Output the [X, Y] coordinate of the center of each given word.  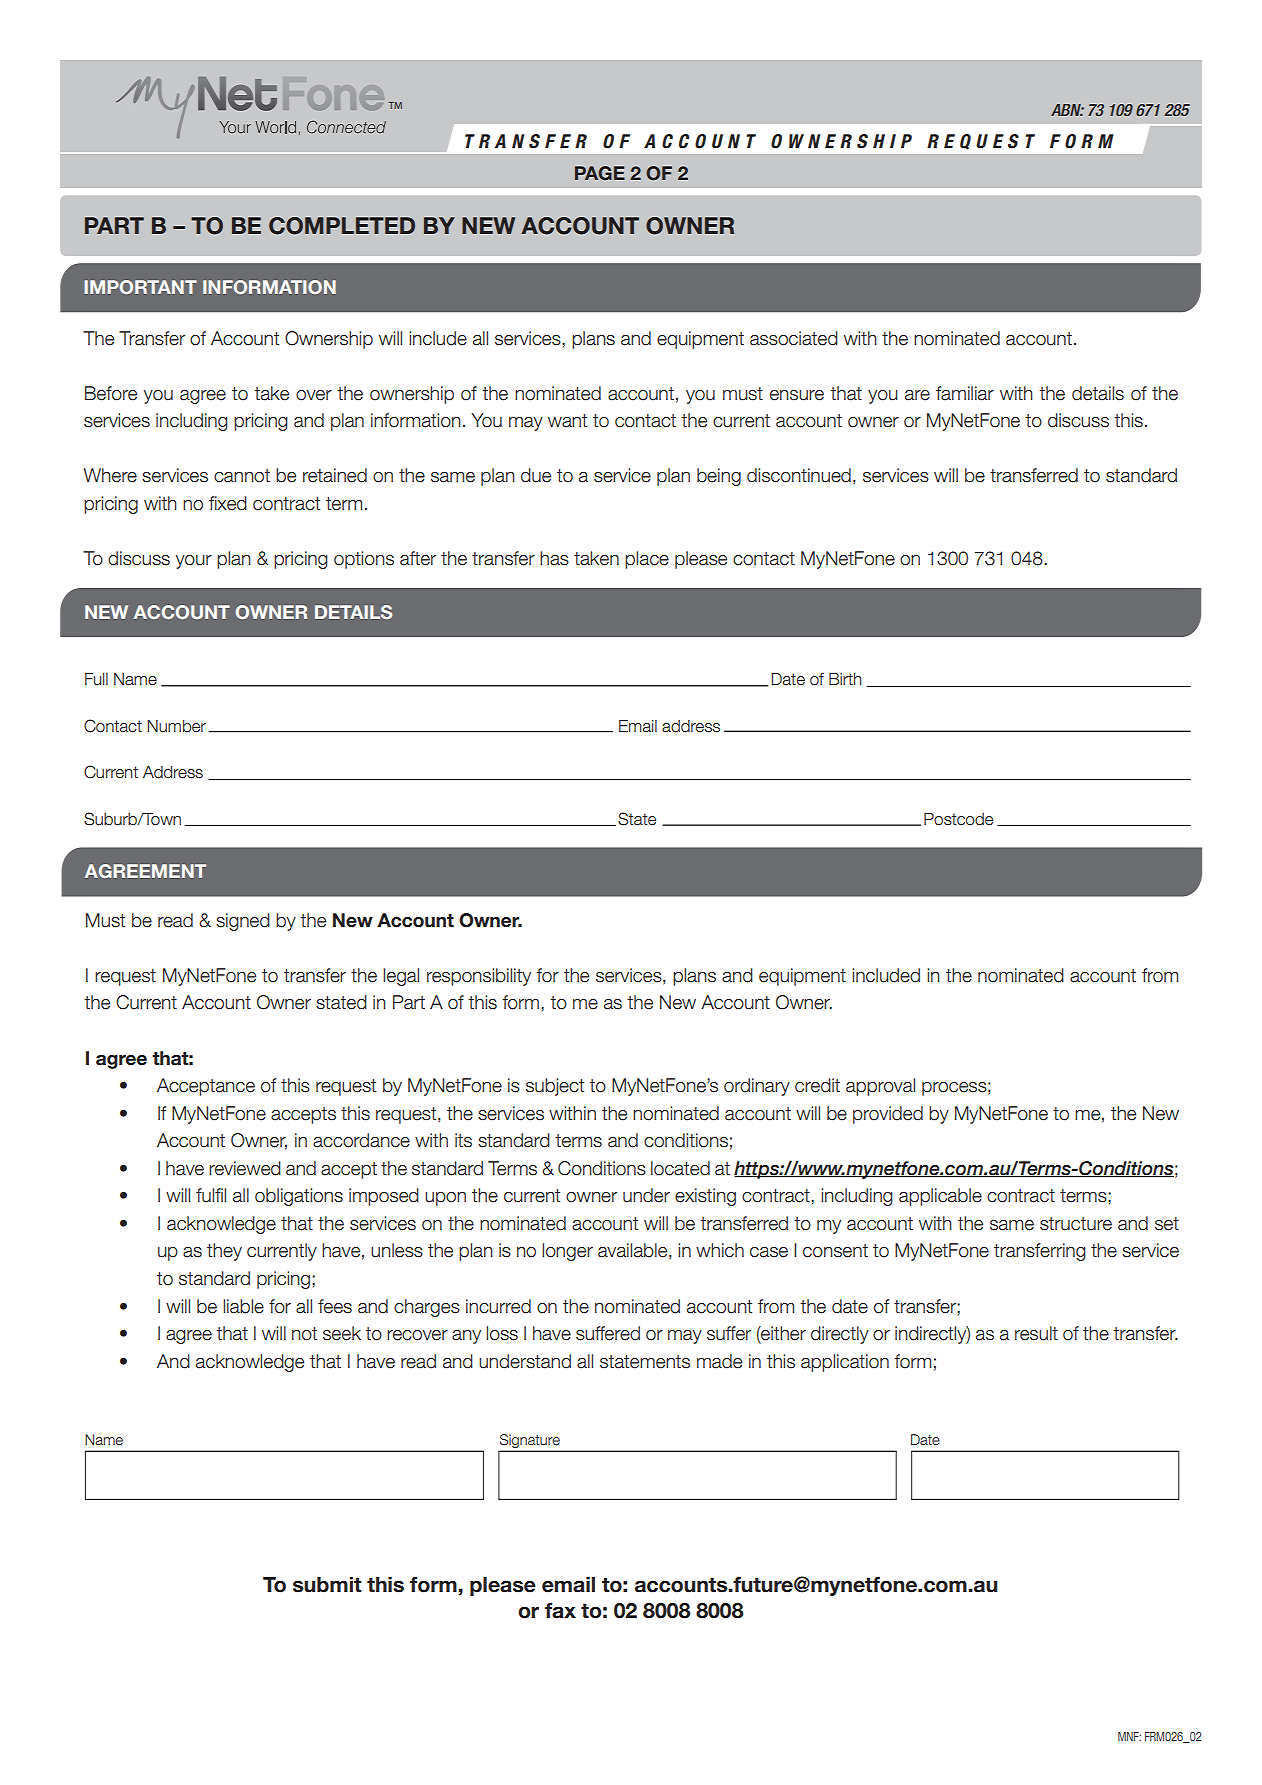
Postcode [958, 819]
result [1036, 1333]
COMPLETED [342, 226]
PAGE [600, 173]
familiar [965, 393]
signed [243, 922]
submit [327, 1585]
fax [560, 1611]
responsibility [479, 977]
